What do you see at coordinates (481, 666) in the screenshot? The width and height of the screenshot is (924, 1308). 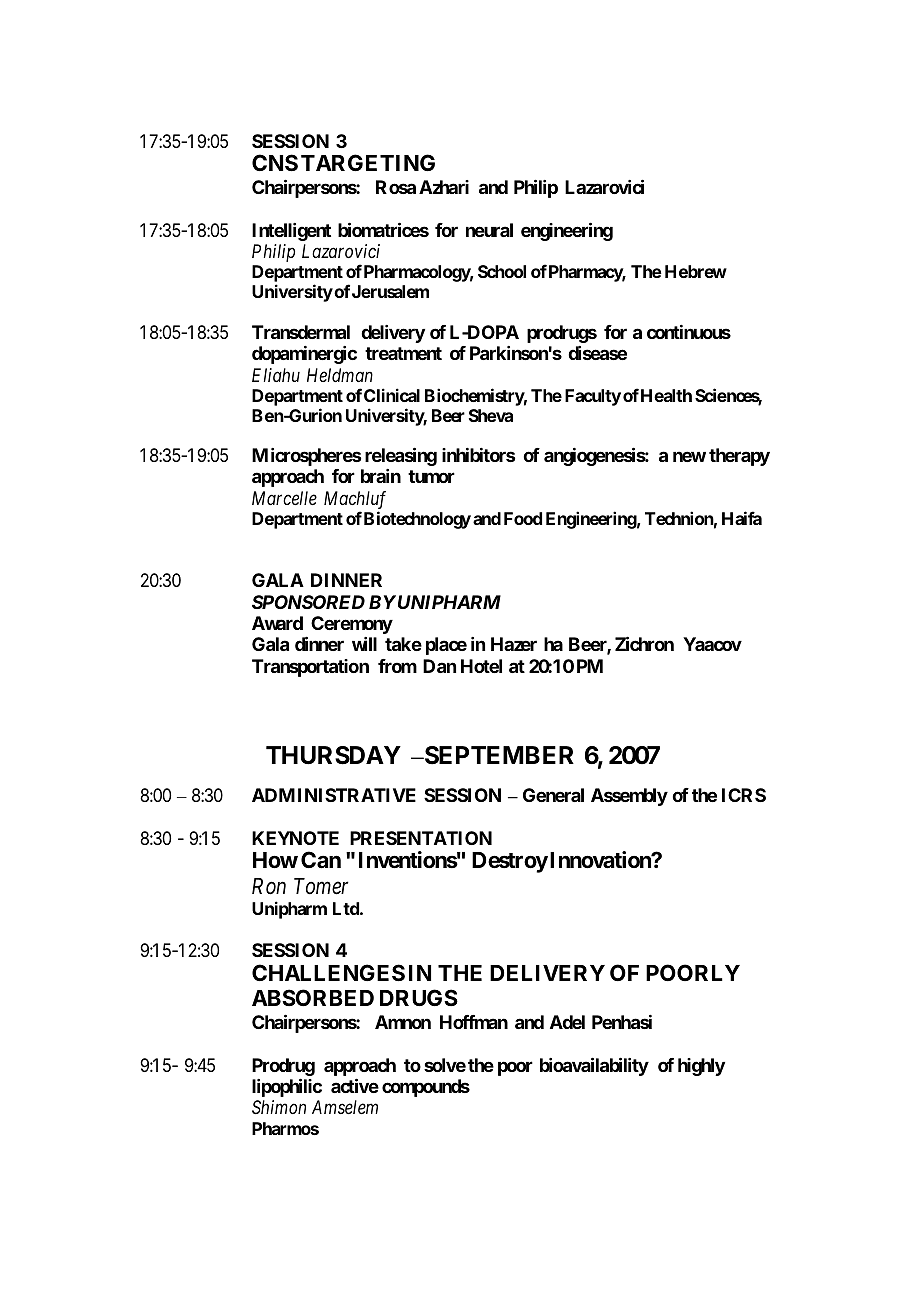 I see `Hotel` at bounding box center [481, 666].
